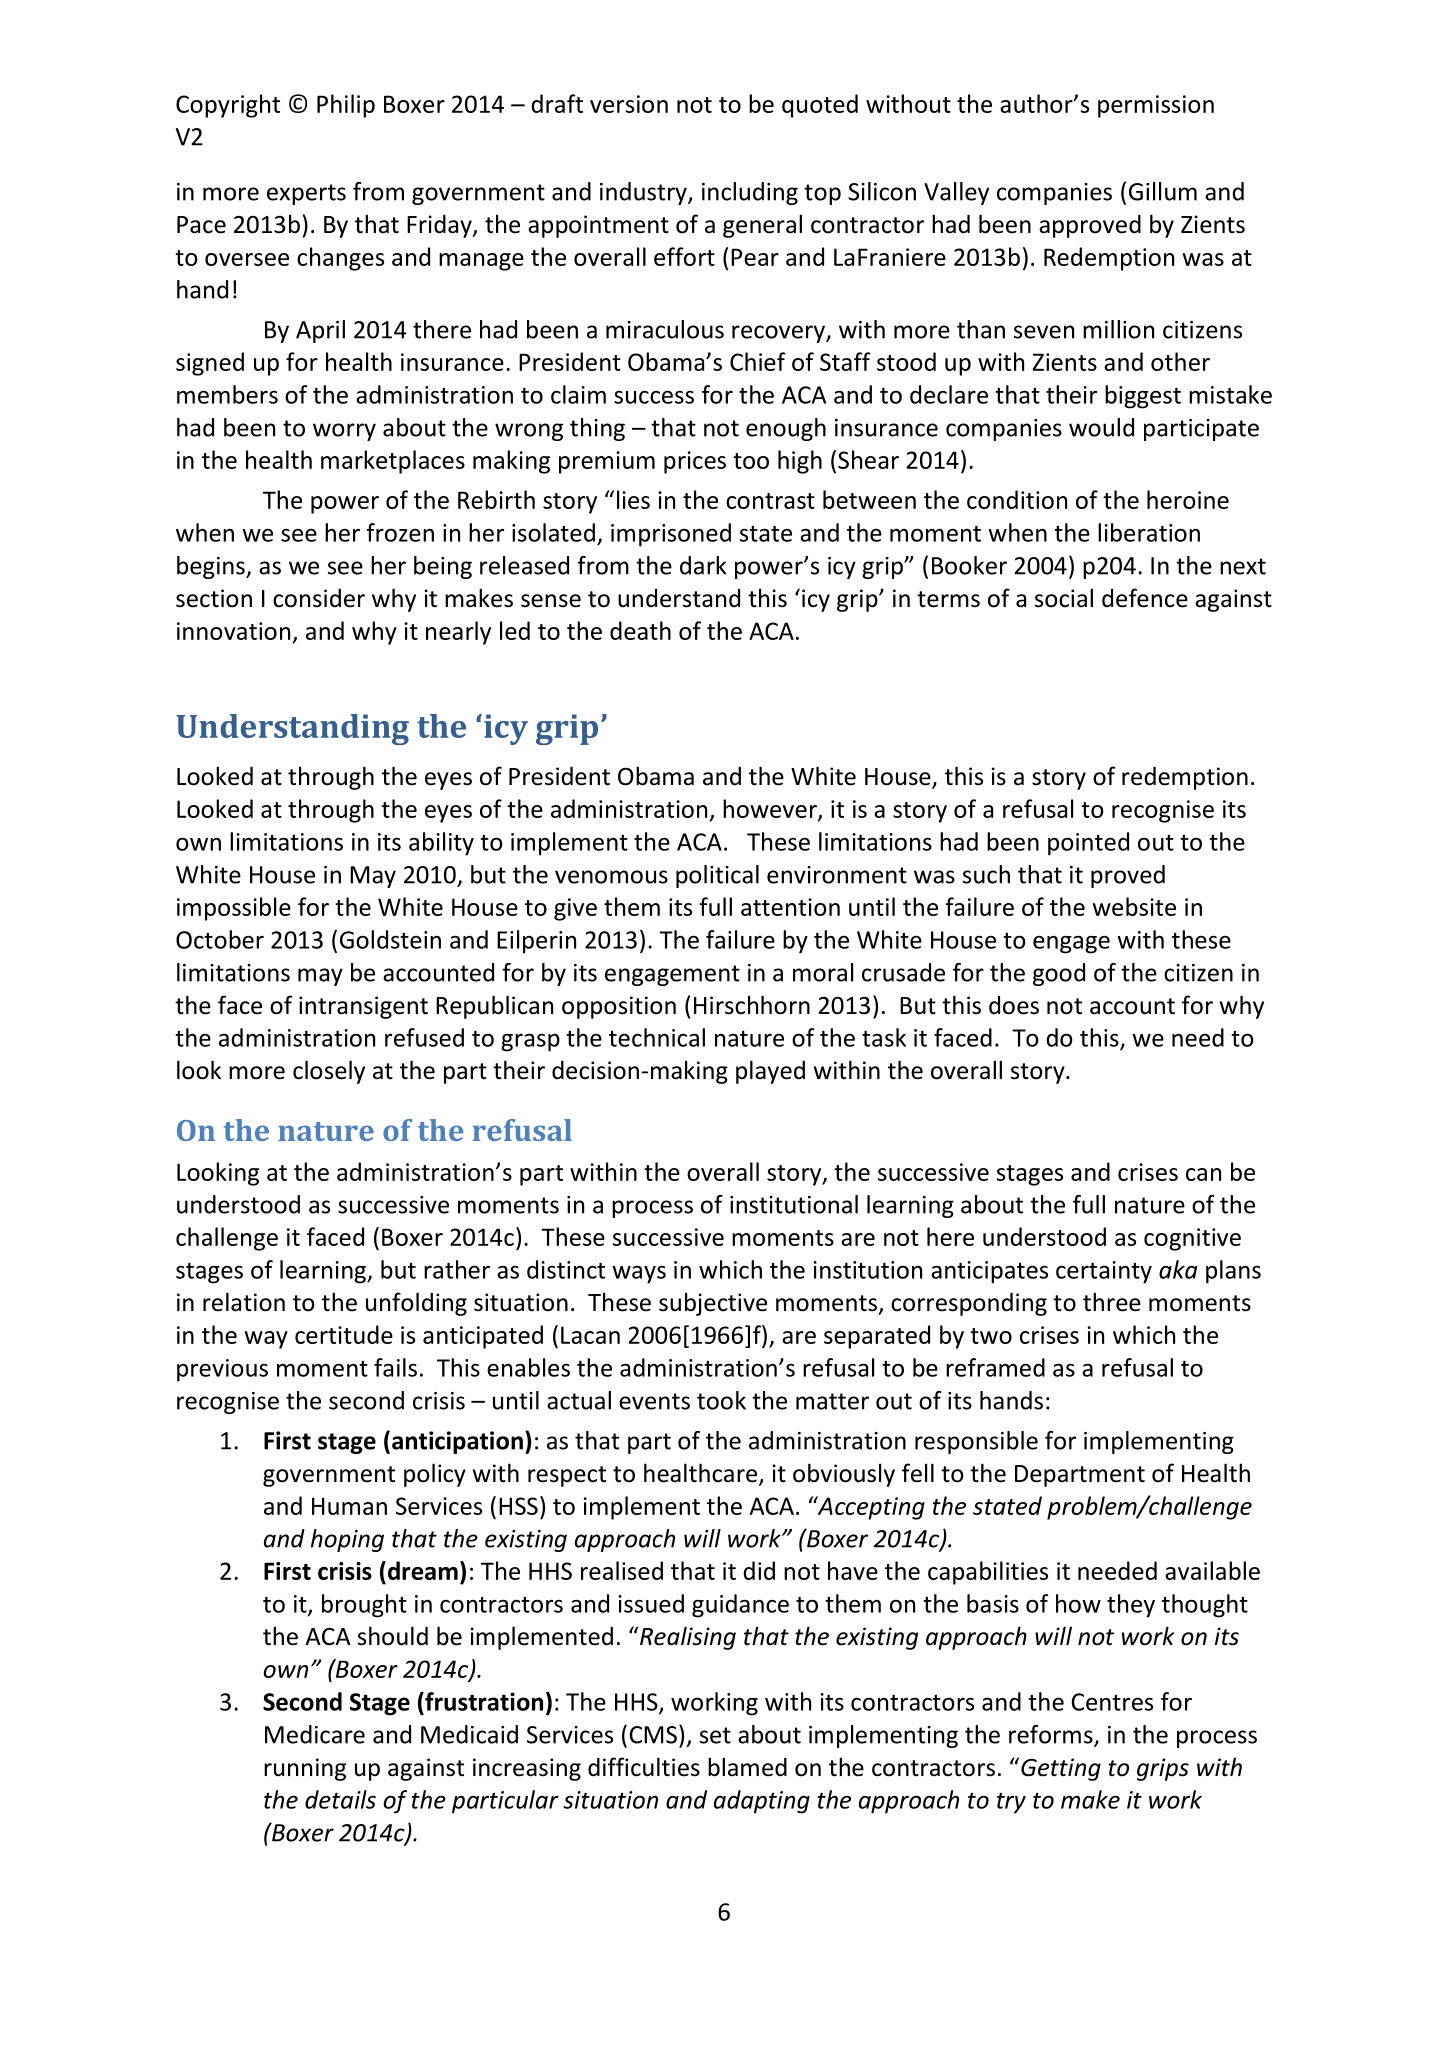 This screenshot has width=1448, height=2048. I want to click on permission, so click(1156, 106).
